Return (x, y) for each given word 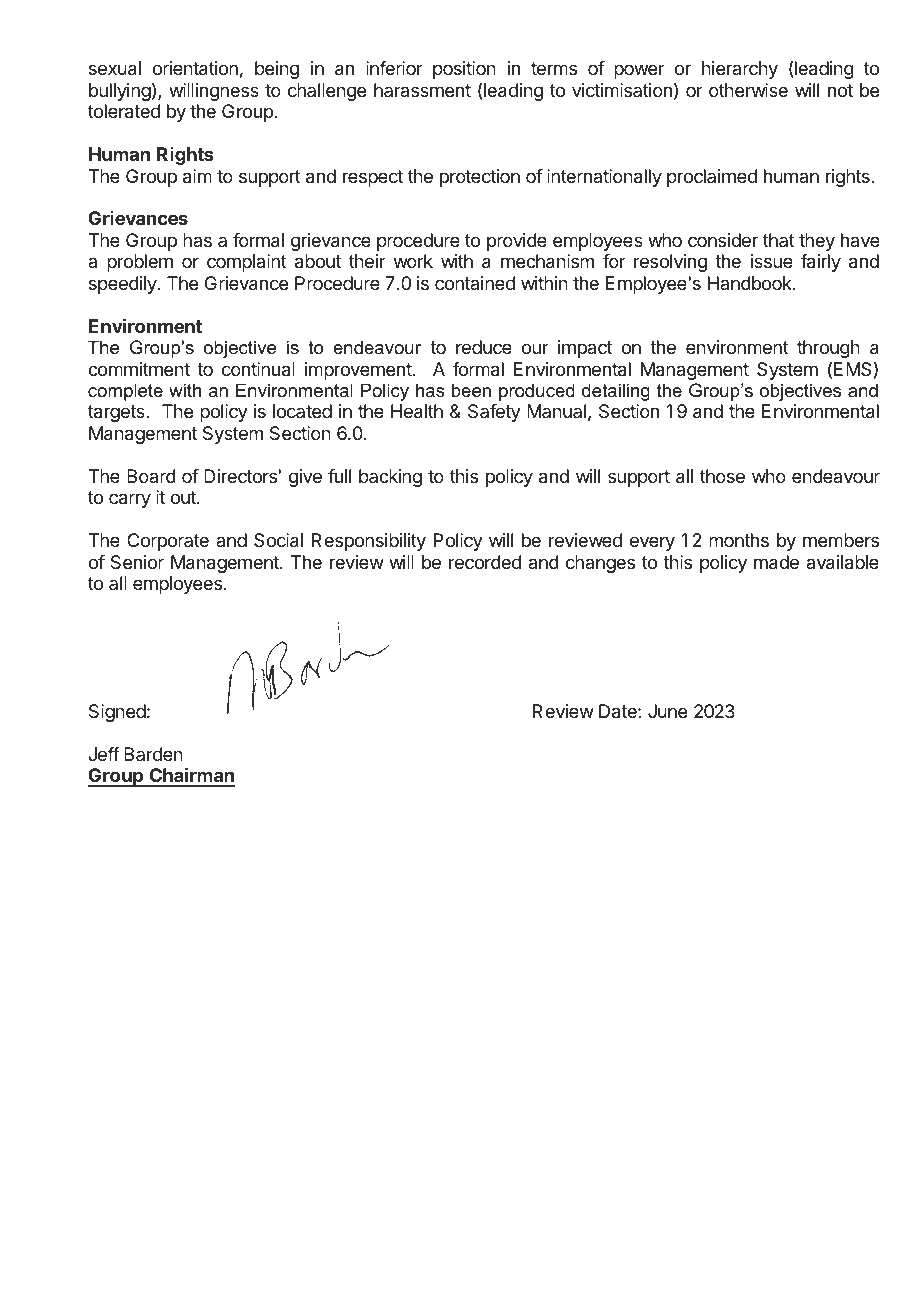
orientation (195, 68)
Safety (494, 413)
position (464, 70)
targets (117, 413)
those (722, 476)
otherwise (748, 90)
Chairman (191, 776)
